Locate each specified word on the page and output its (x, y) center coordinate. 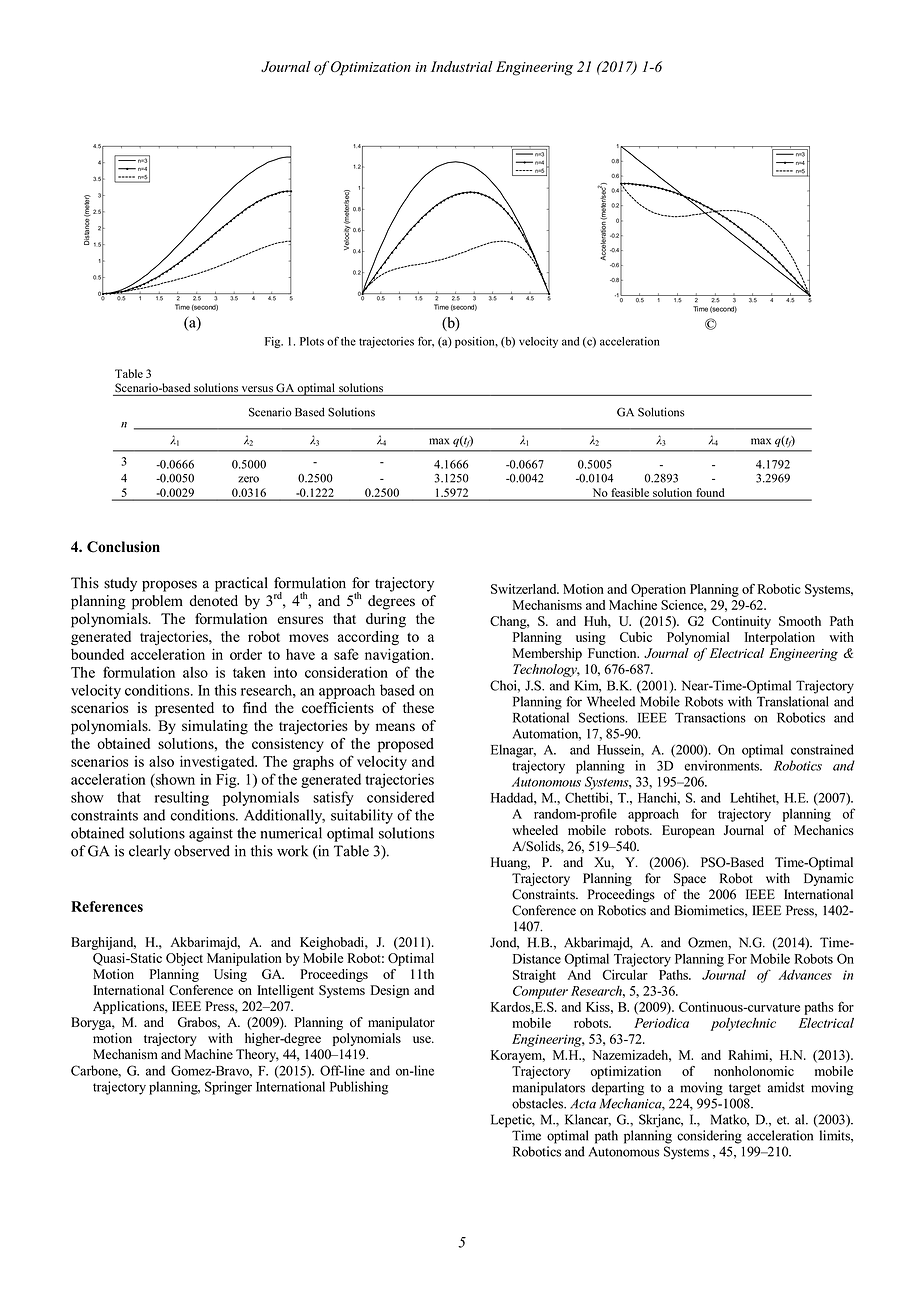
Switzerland (525, 589)
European (688, 831)
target (745, 1090)
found (710, 492)
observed (202, 851)
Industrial (462, 66)
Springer (228, 1088)
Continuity (741, 622)
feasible (630, 492)
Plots (312, 341)
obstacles (538, 1103)
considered (400, 797)
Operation (658, 590)
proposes (169, 586)
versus (257, 389)
